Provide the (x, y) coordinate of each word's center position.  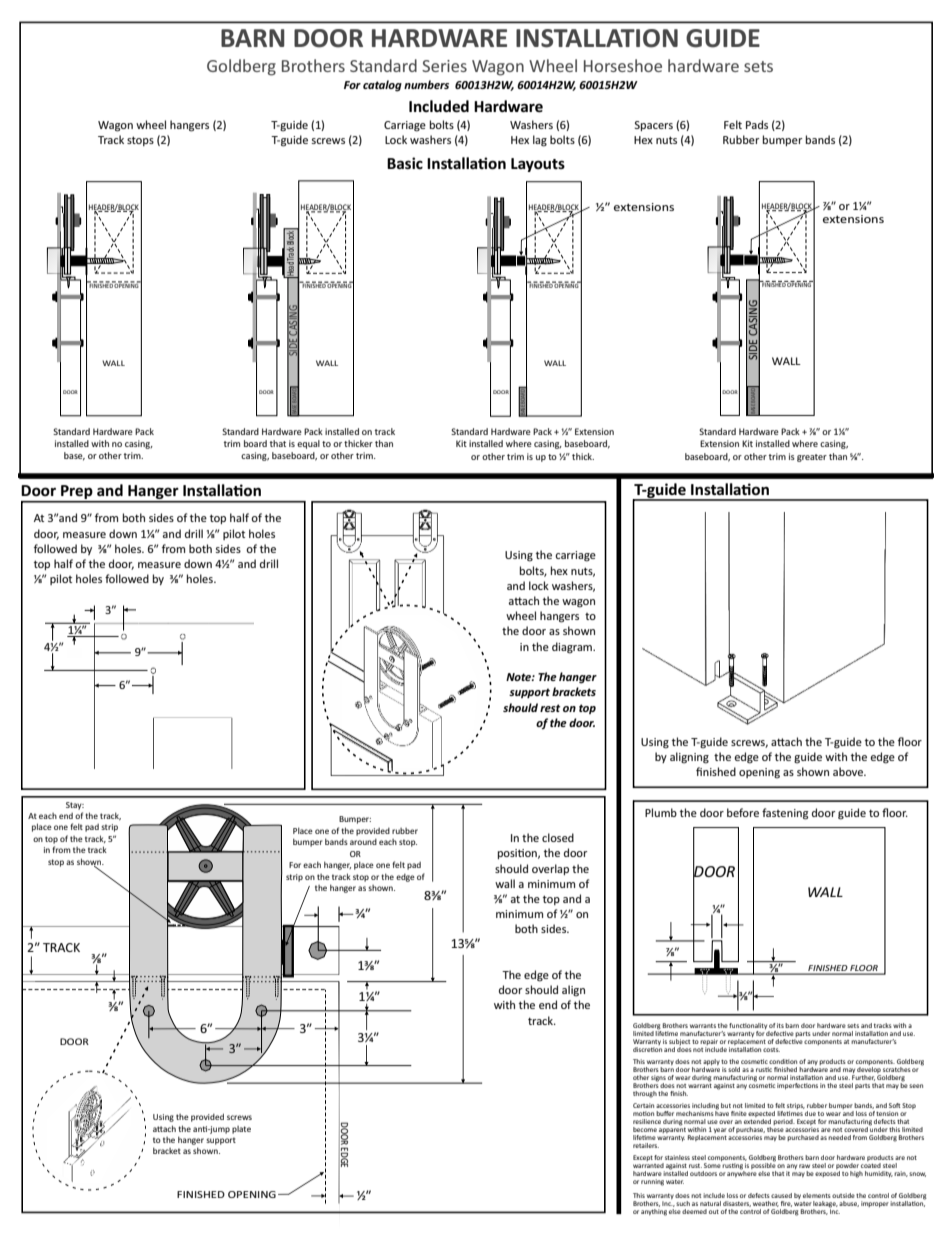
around (363, 842)
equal (308, 444)
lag (540, 141)
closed (558, 837)
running (652, 1182)
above (849, 771)
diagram (573, 648)
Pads (757, 124)
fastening (785, 814)
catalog (382, 86)
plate (241, 1130)
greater (812, 458)
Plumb (661, 812)
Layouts (538, 165)
